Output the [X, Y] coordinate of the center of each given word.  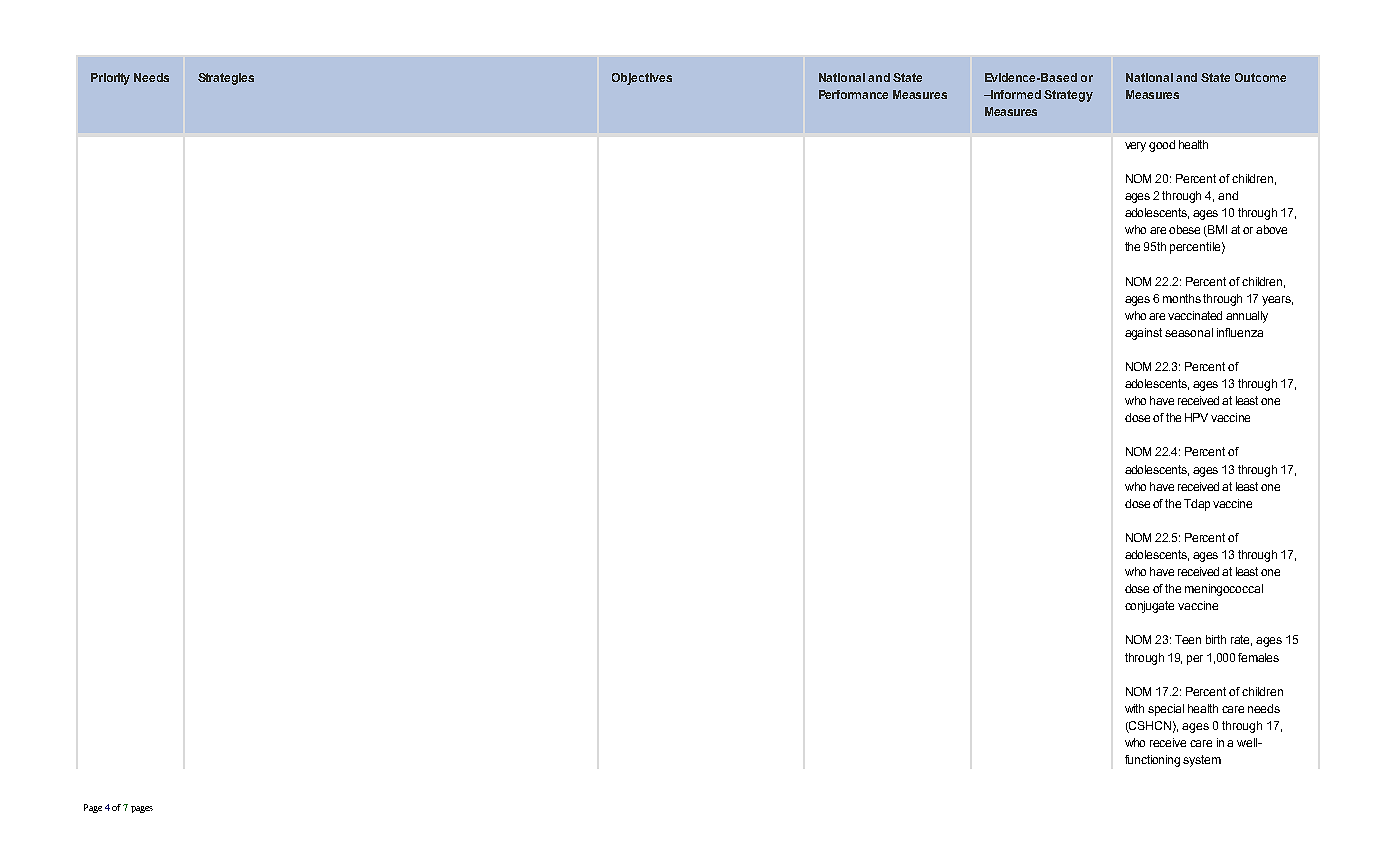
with [1134, 708]
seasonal [1189, 332]
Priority [110, 79]
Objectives [642, 79]
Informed [1015, 94]
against [1143, 334]
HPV [1196, 417]
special [1166, 710]
